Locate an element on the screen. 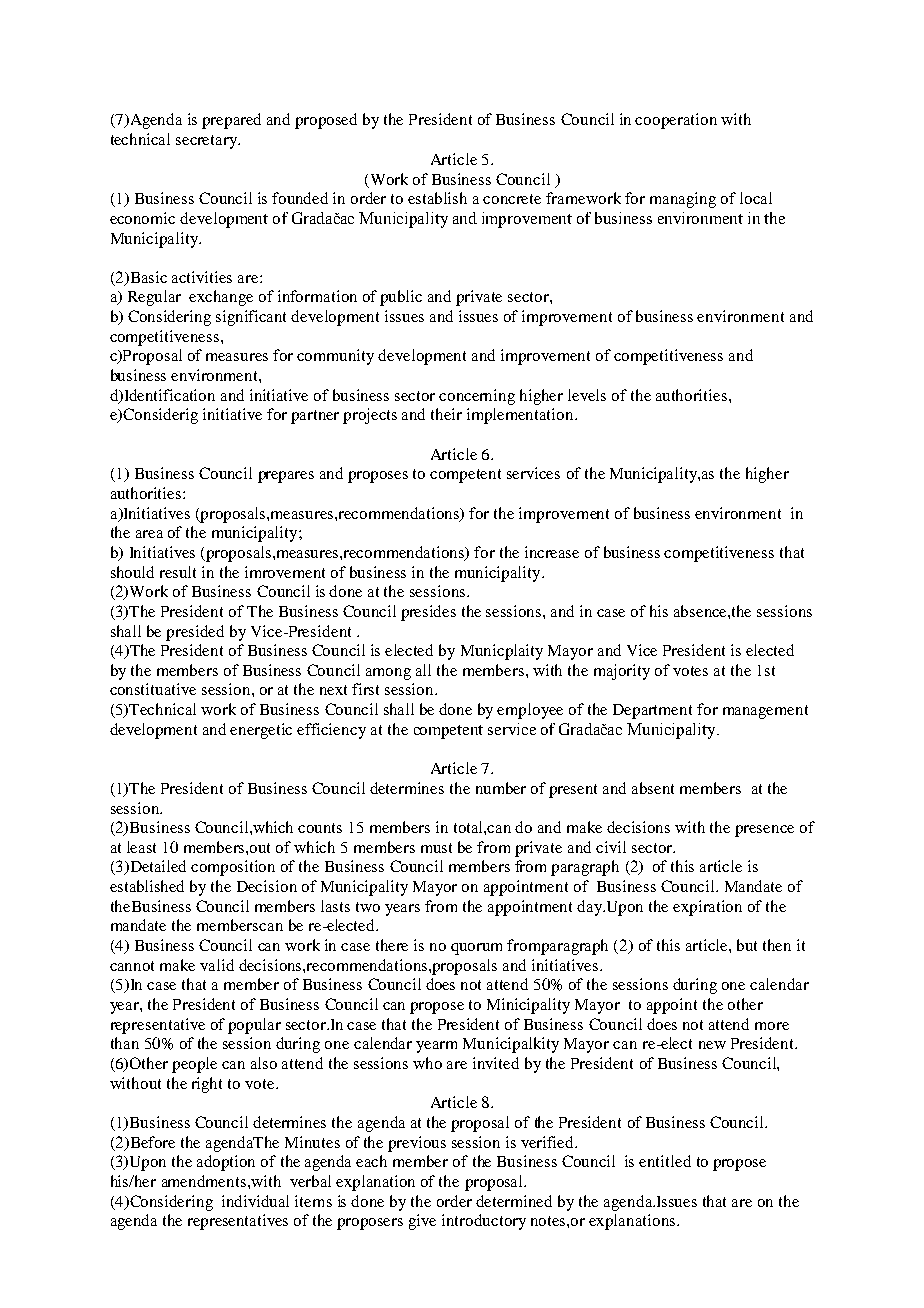 The image size is (924, 1308). among is located at coordinates (388, 674).
